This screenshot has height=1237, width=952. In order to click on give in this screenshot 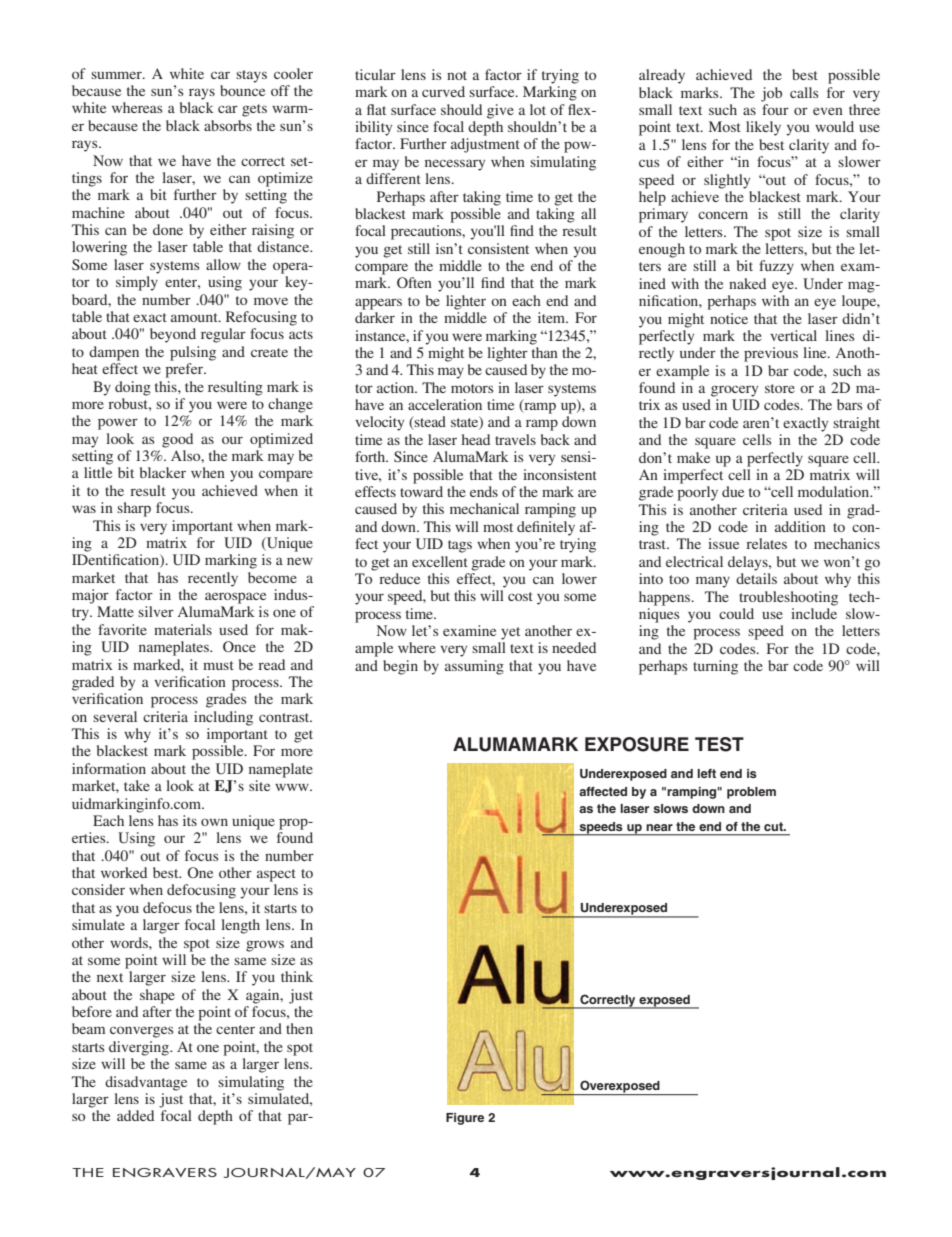, I will do `click(500, 111)`.
